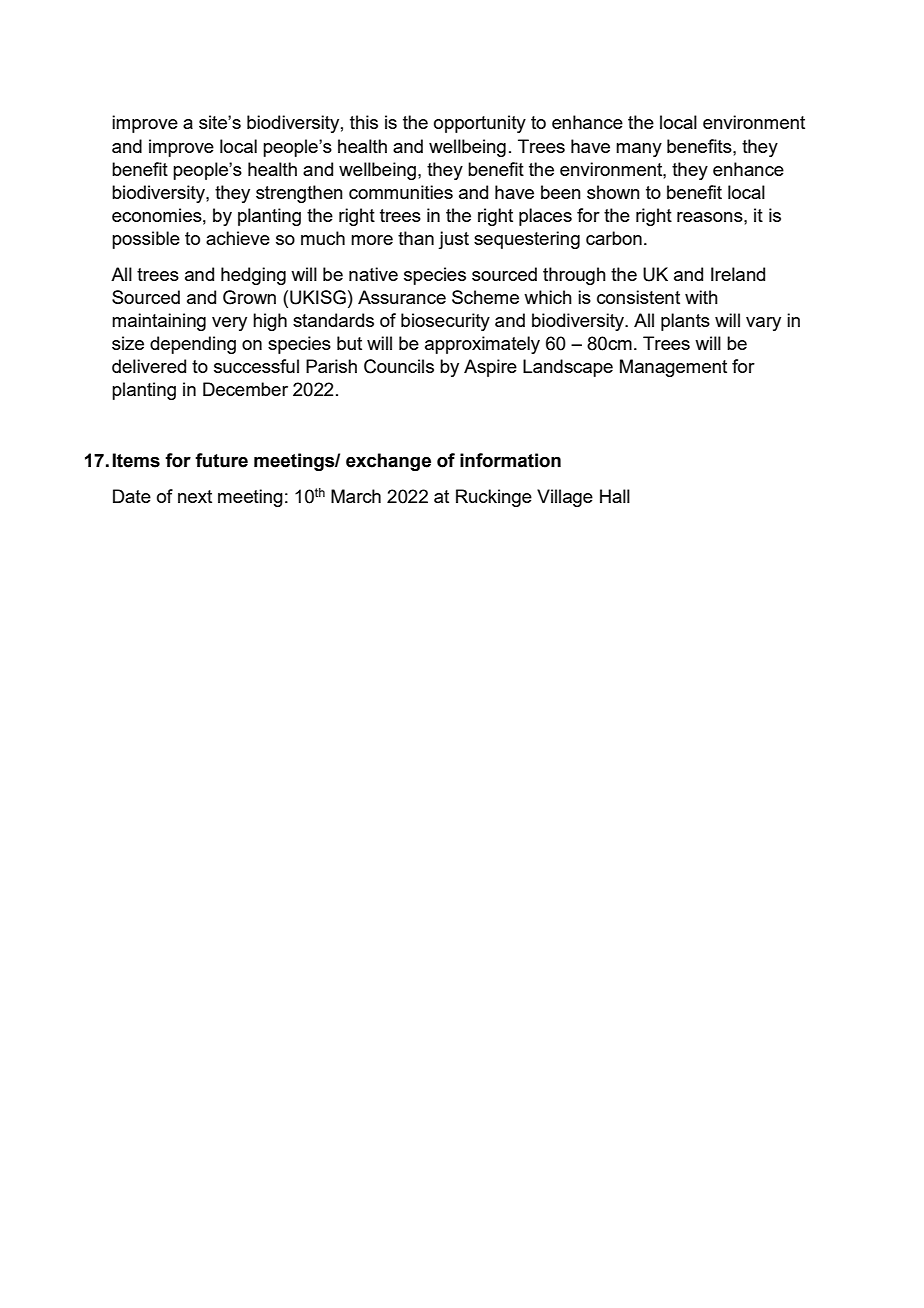  What do you see at coordinates (229, 324) in the screenshot?
I see `very` at bounding box center [229, 324].
